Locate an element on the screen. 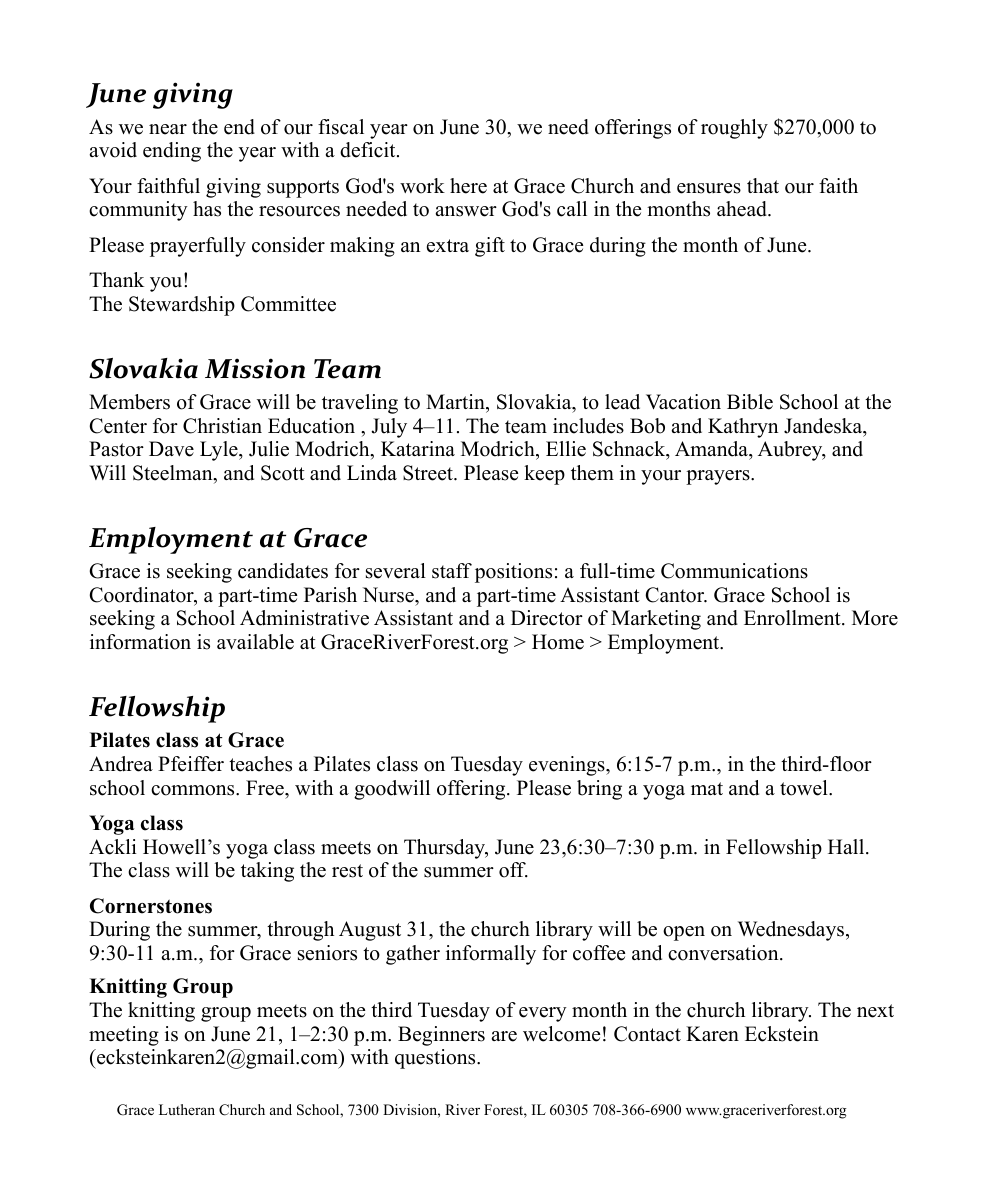  that is located at coordinates (763, 185).
